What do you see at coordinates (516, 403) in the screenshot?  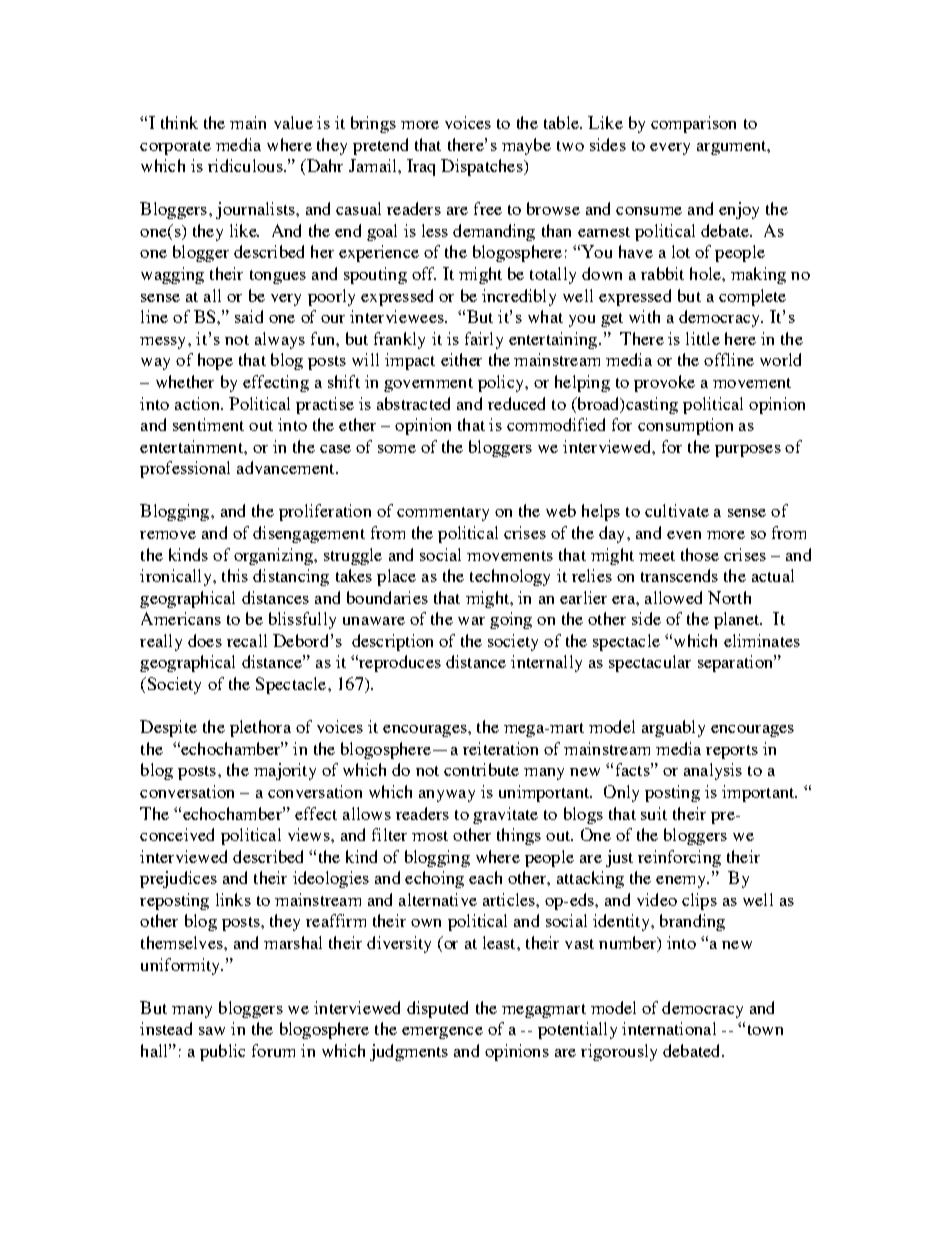 I see `reduced` at bounding box center [516, 403].
